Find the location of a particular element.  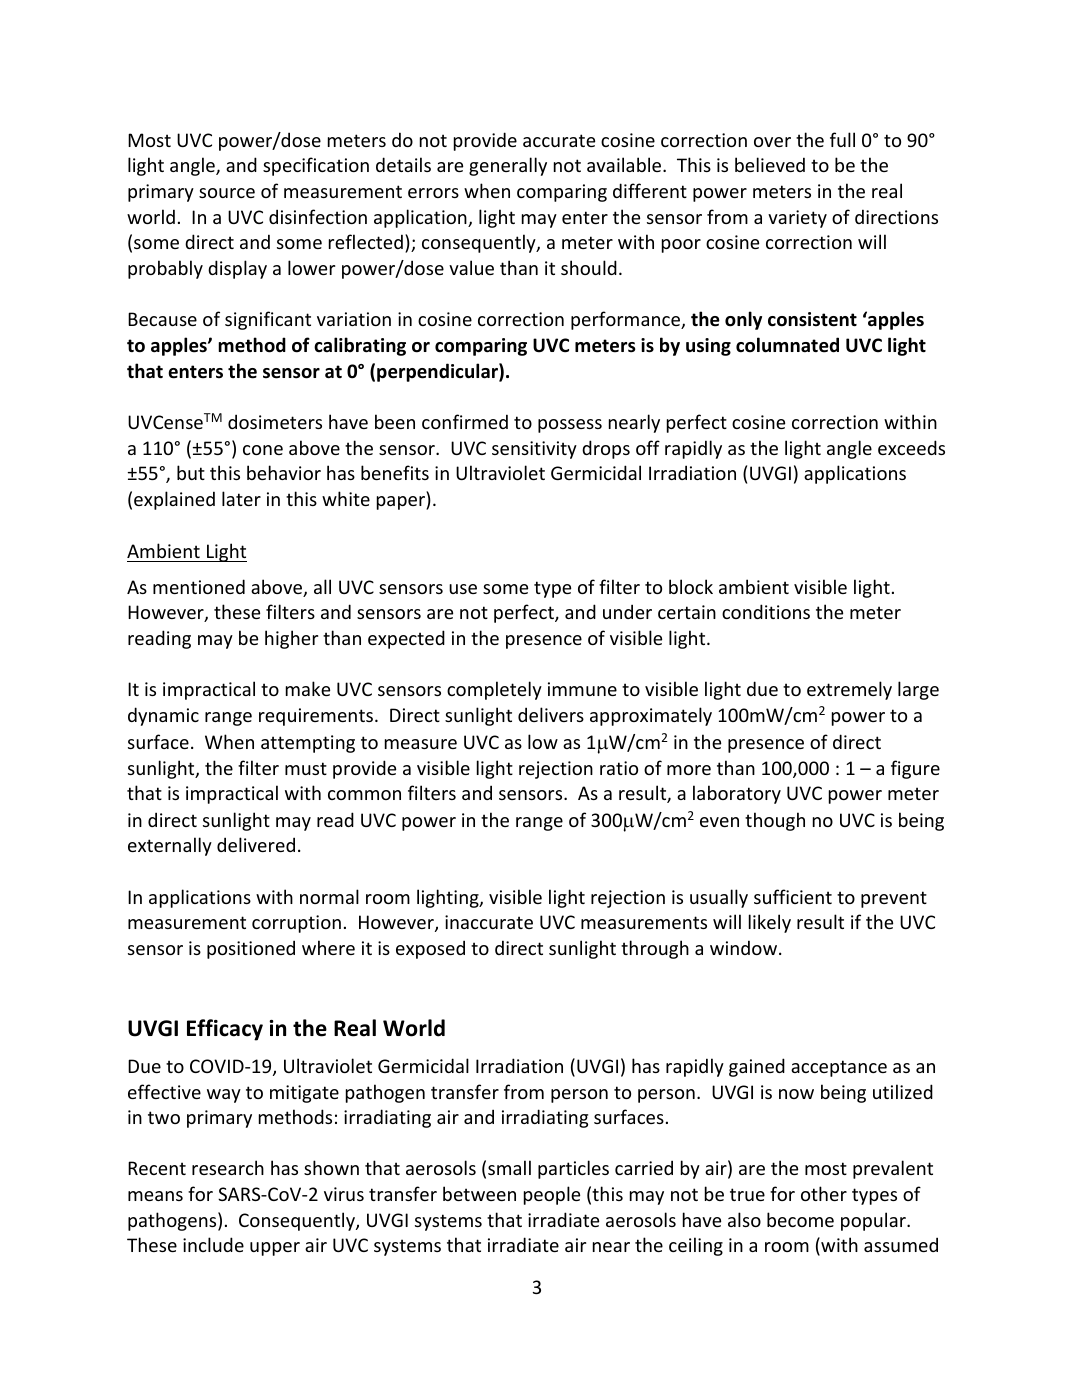

sensitivity is located at coordinates (534, 450).
